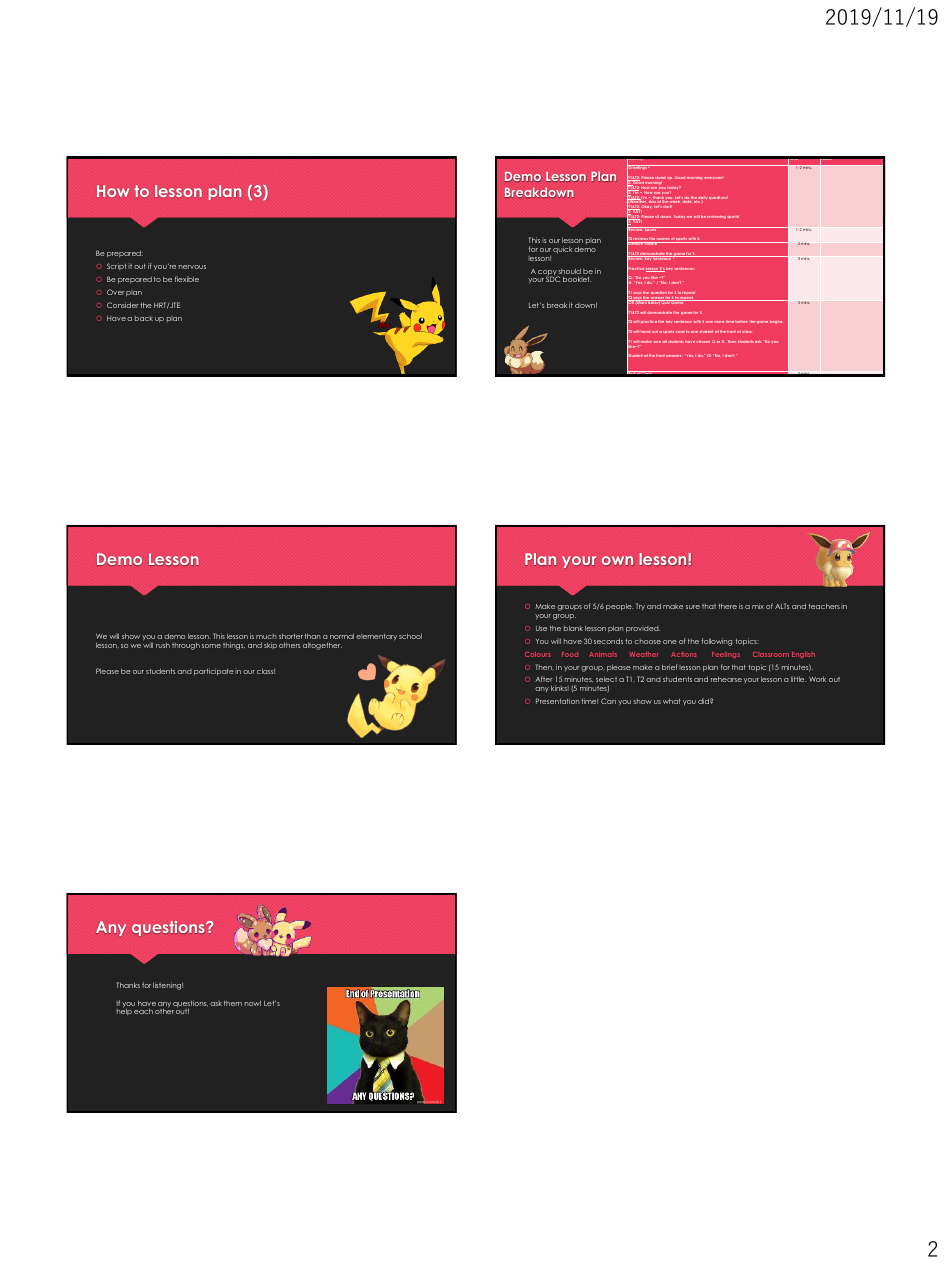 The width and height of the page is (952, 1270). What do you see at coordinates (168, 986) in the page?
I see `listening` at bounding box center [168, 986].
